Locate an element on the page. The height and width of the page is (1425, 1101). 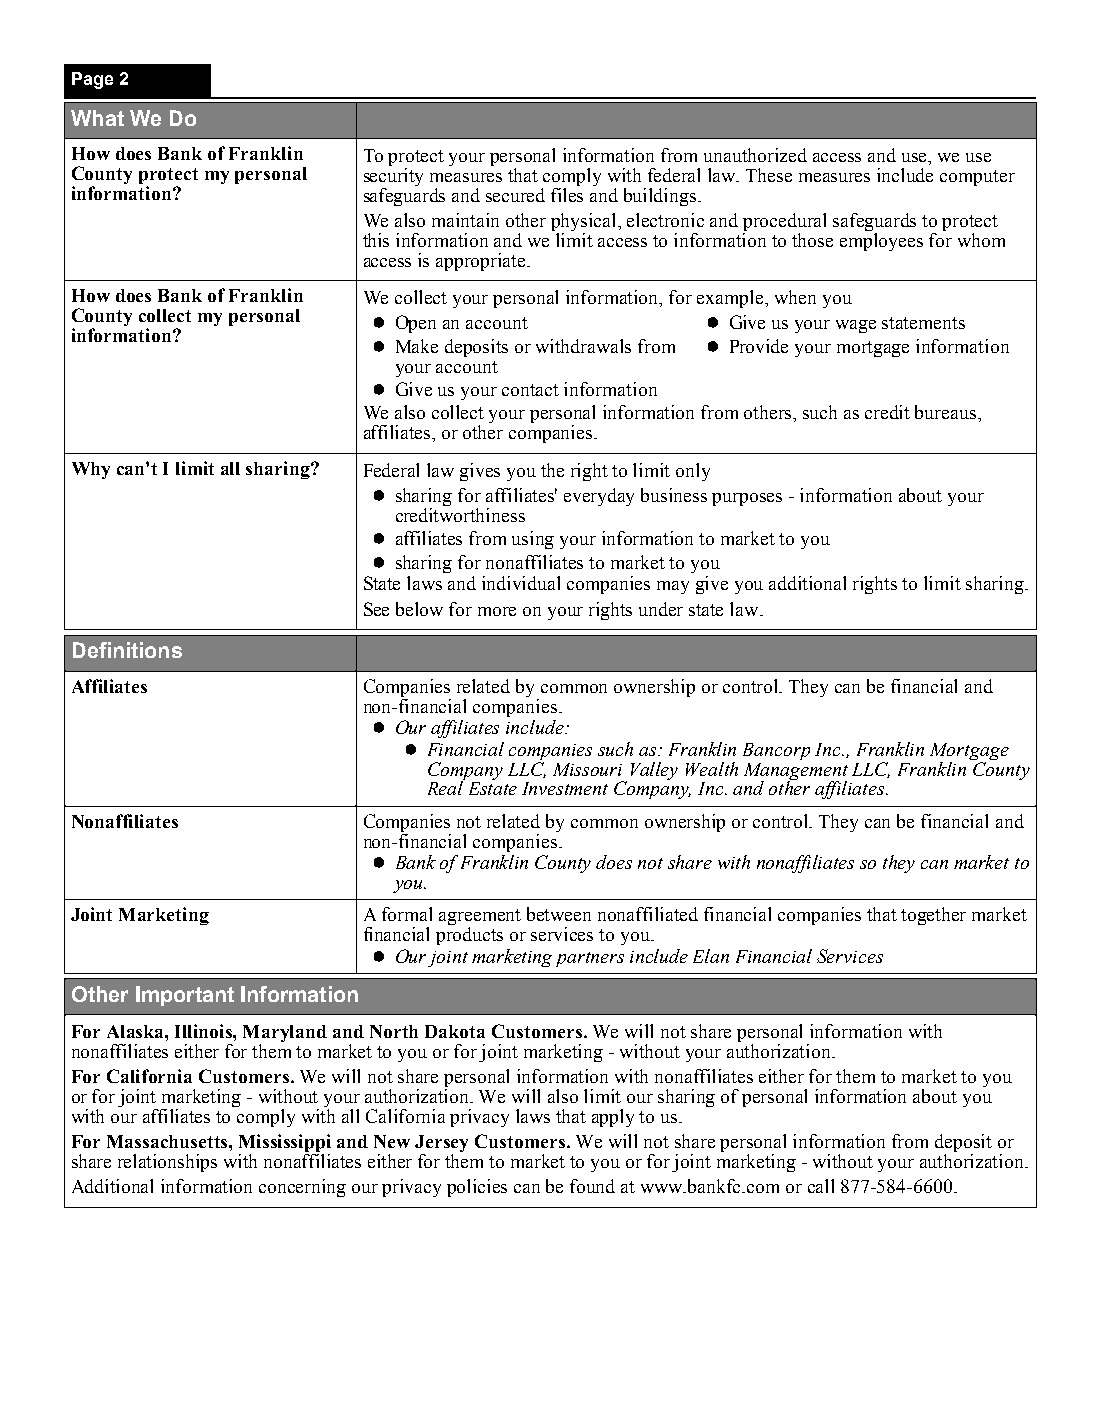
bureaus is located at coordinates (947, 412).
